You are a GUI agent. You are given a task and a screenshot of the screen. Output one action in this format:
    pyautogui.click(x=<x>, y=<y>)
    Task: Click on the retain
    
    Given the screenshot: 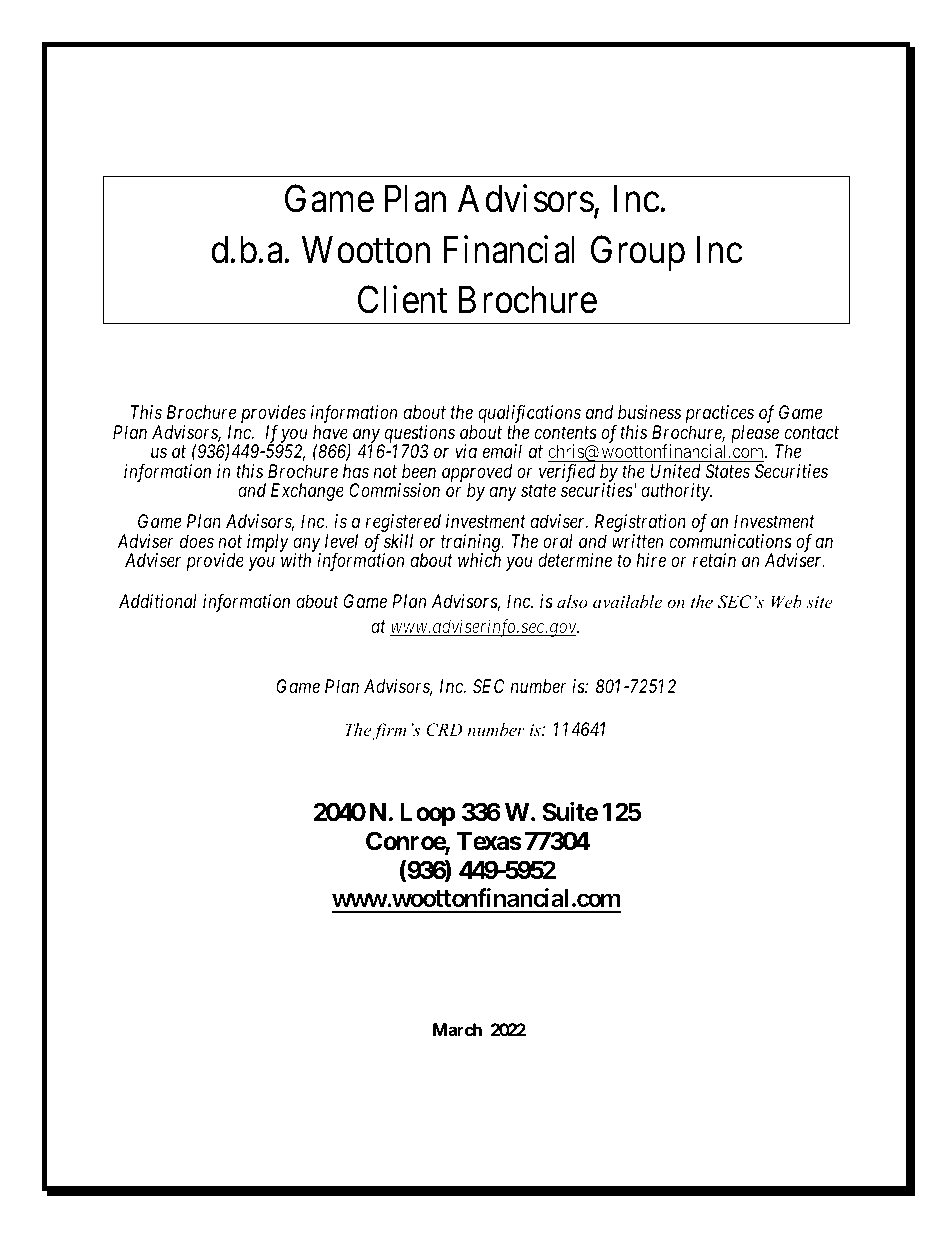 What is the action you would take?
    pyautogui.click(x=714, y=560)
